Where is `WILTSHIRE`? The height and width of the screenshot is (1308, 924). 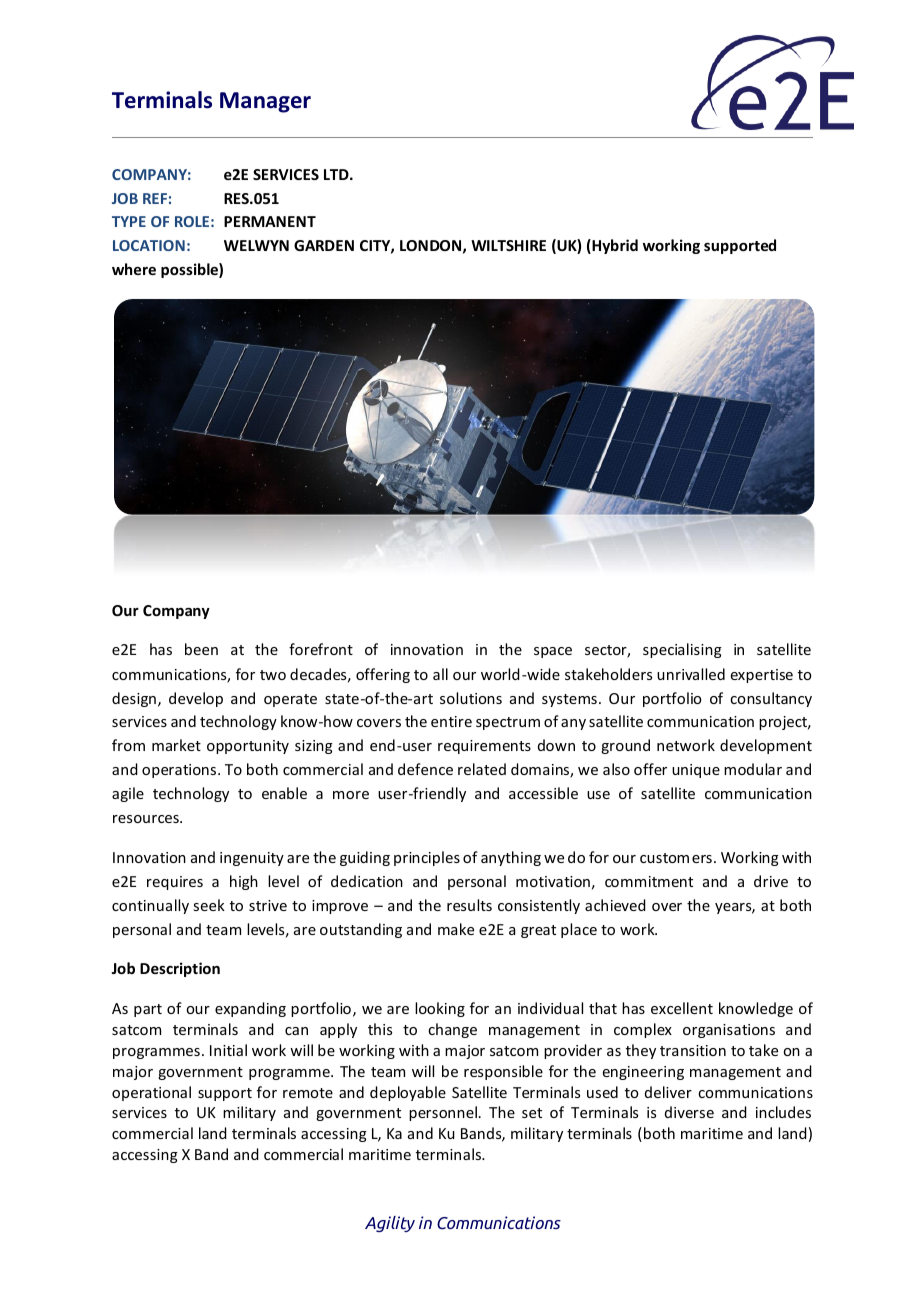
WILTSHIRE is located at coordinates (508, 245).
